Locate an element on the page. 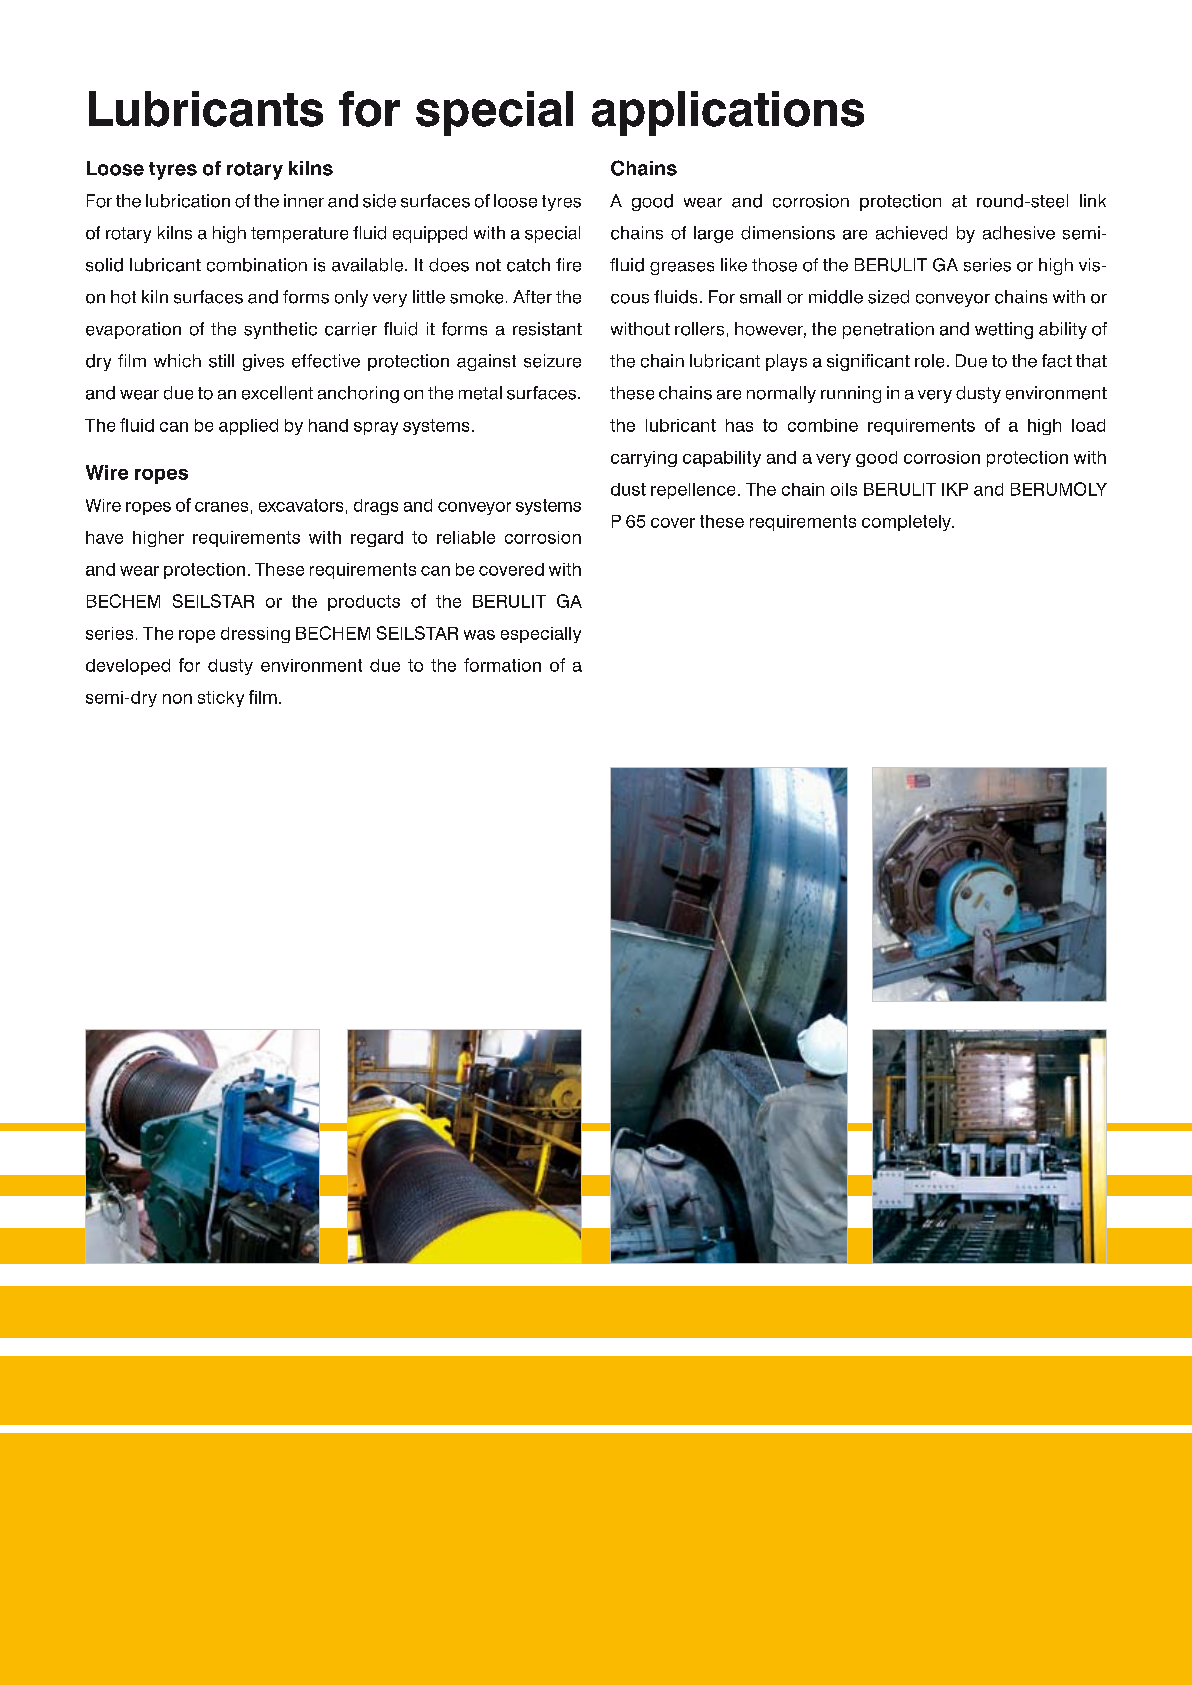 This image has height=1685, width=1192. formation is located at coordinates (502, 665).
